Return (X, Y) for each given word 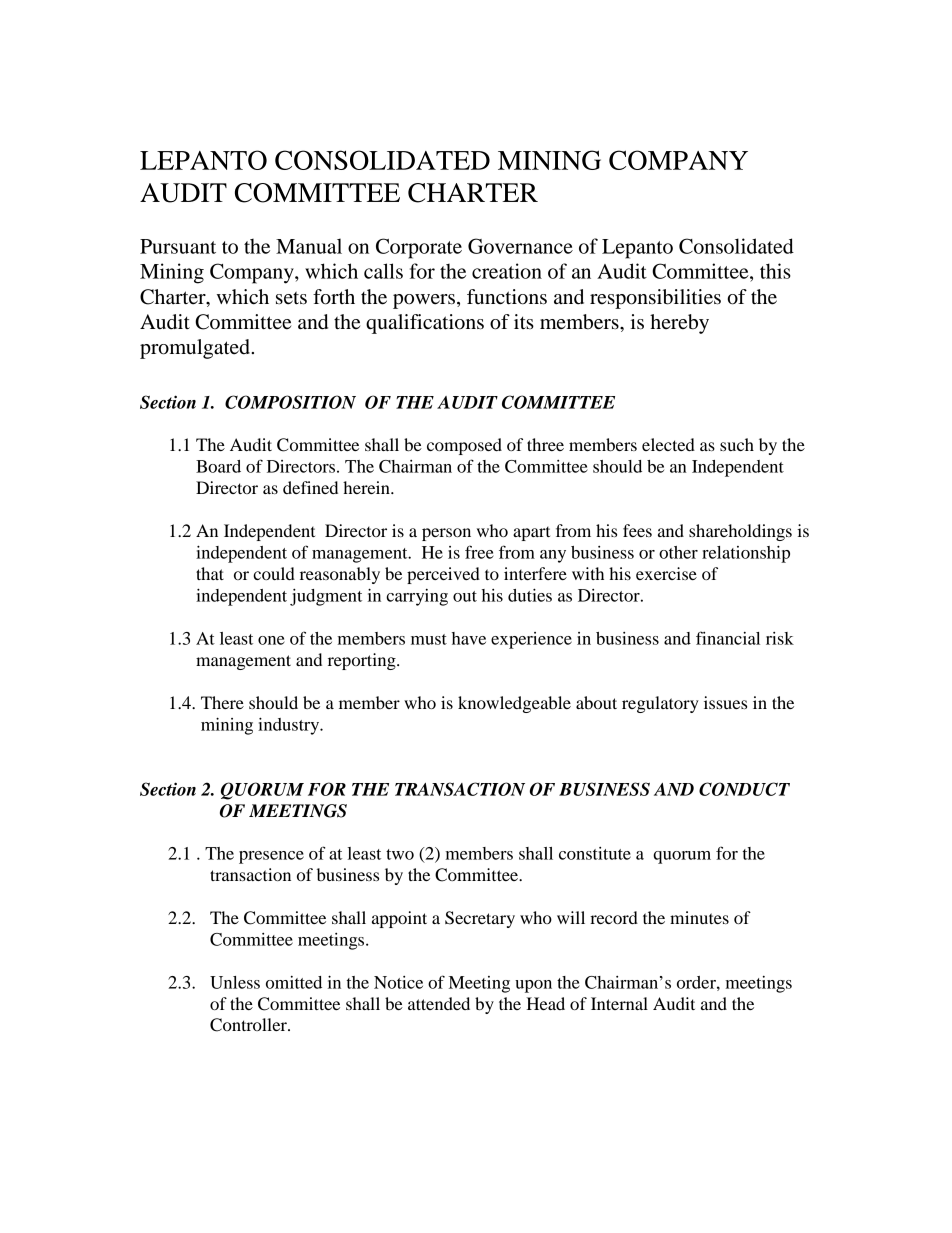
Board (218, 466)
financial (728, 638)
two (400, 854)
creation (507, 271)
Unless (235, 982)
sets (291, 298)
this (775, 271)
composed (464, 446)
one (271, 640)
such (737, 444)
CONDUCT (744, 789)
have (469, 638)
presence (271, 857)
